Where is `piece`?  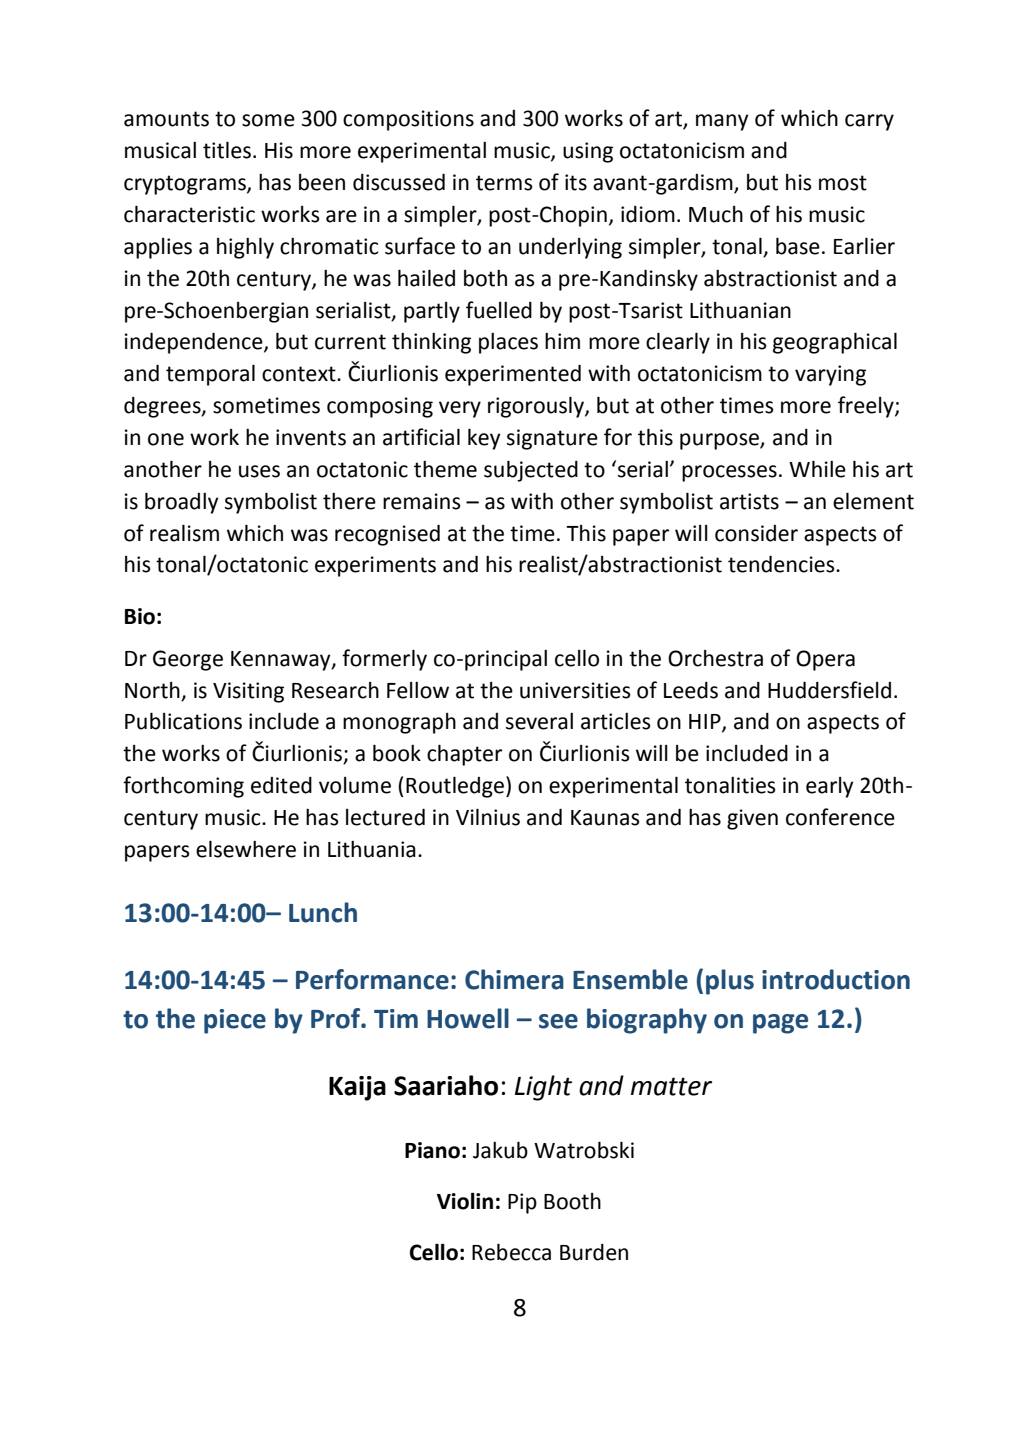 piece is located at coordinates (235, 1021).
